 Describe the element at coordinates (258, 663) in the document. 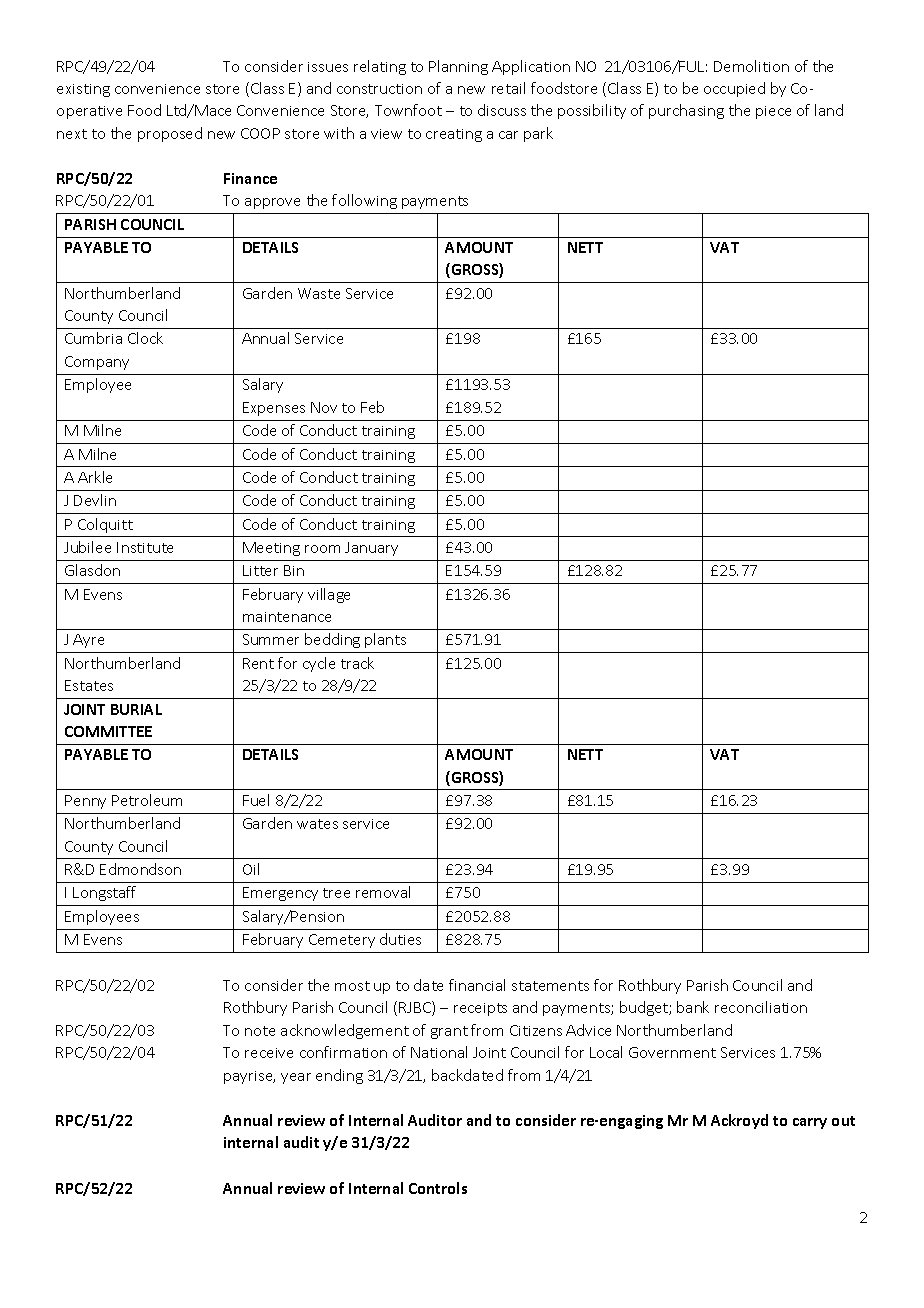

I see `Rent` at that location.
